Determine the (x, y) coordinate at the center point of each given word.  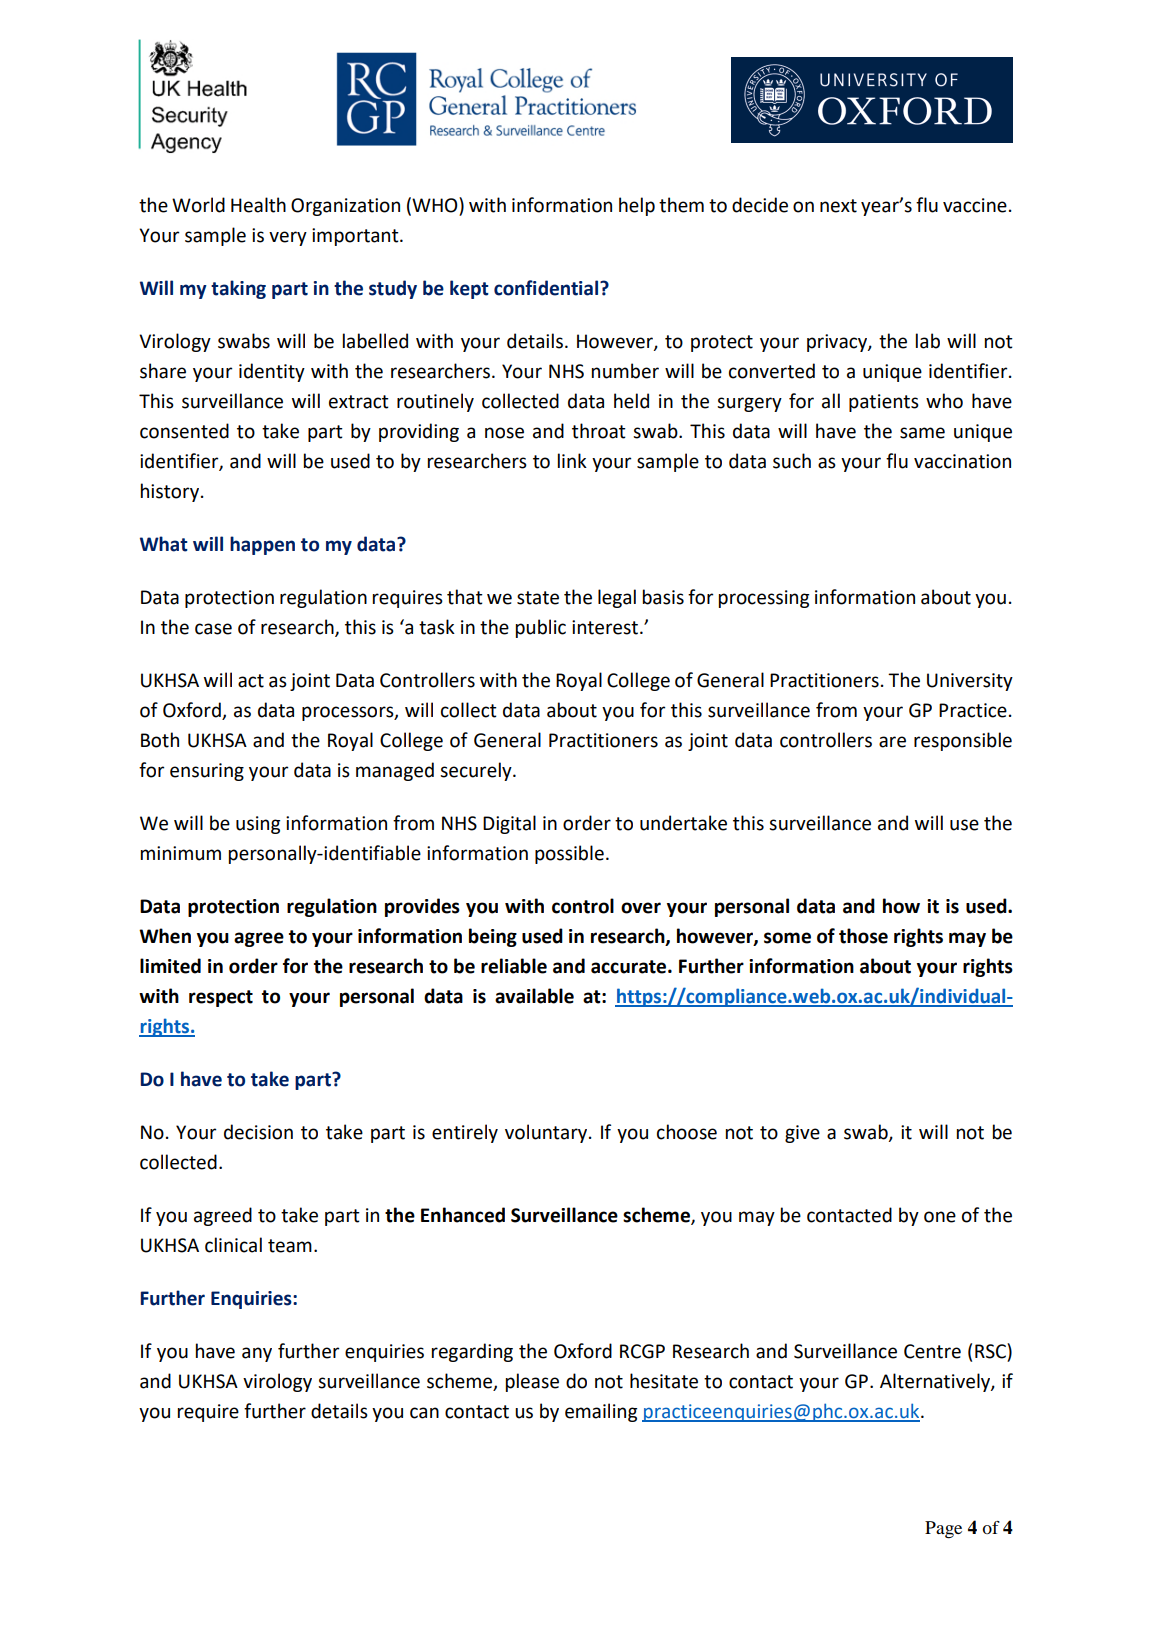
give (802, 1134)
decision (258, 1132)
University (970, 682)
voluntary (547, 1133)
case (213, 629)
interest (605, 627)
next (838, 206)
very (288, 238)
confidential (547, 288)
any (257, 1354)
